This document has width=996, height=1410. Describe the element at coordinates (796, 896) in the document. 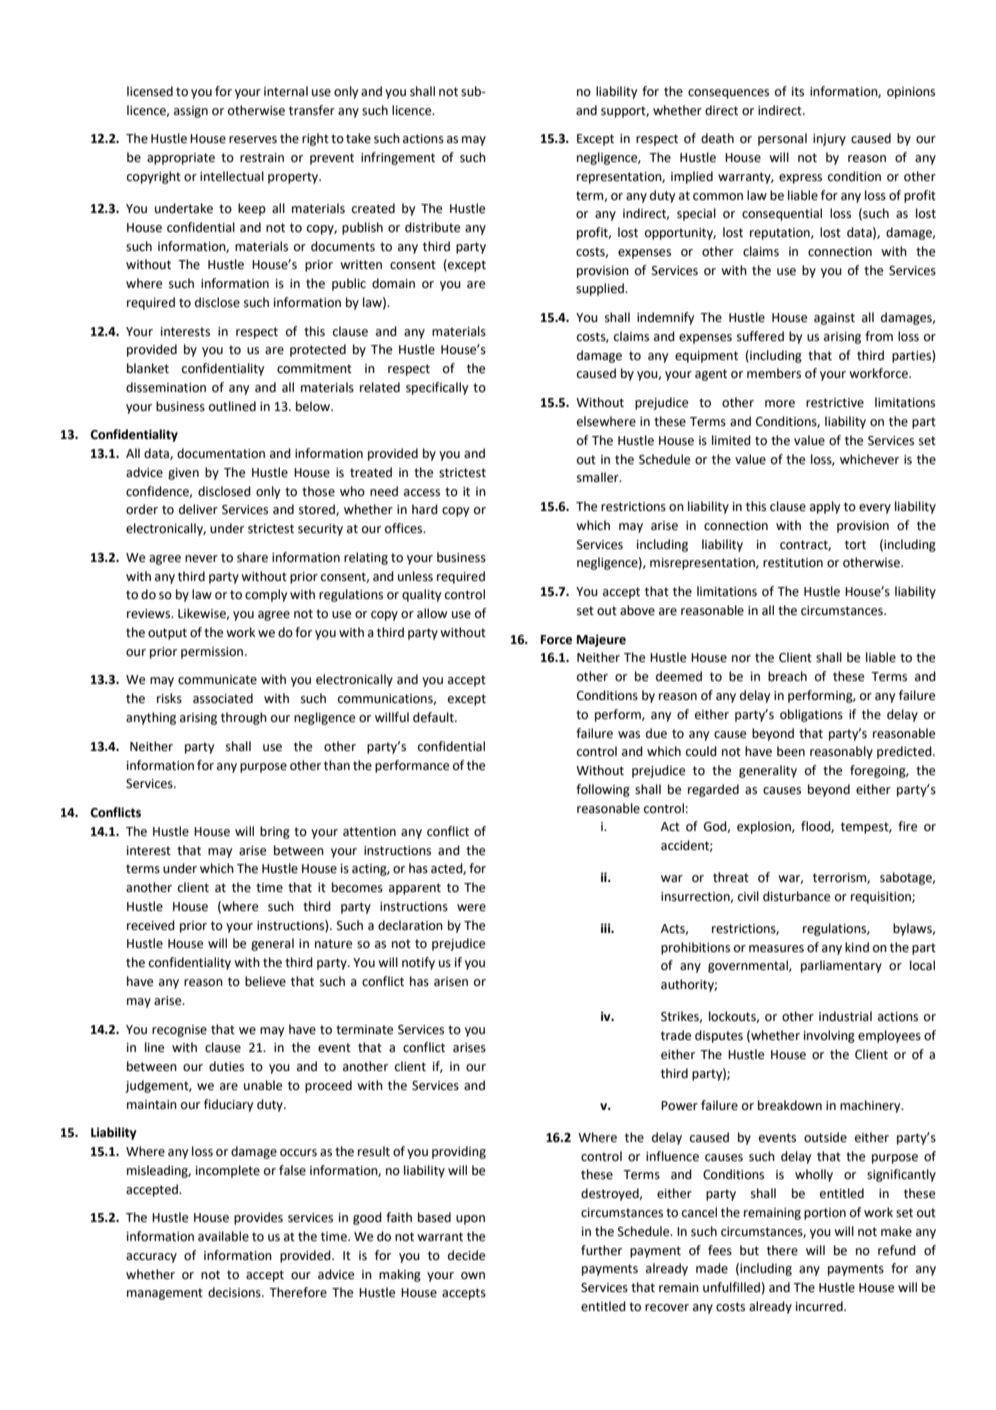

I see `disturbance` at that location.
